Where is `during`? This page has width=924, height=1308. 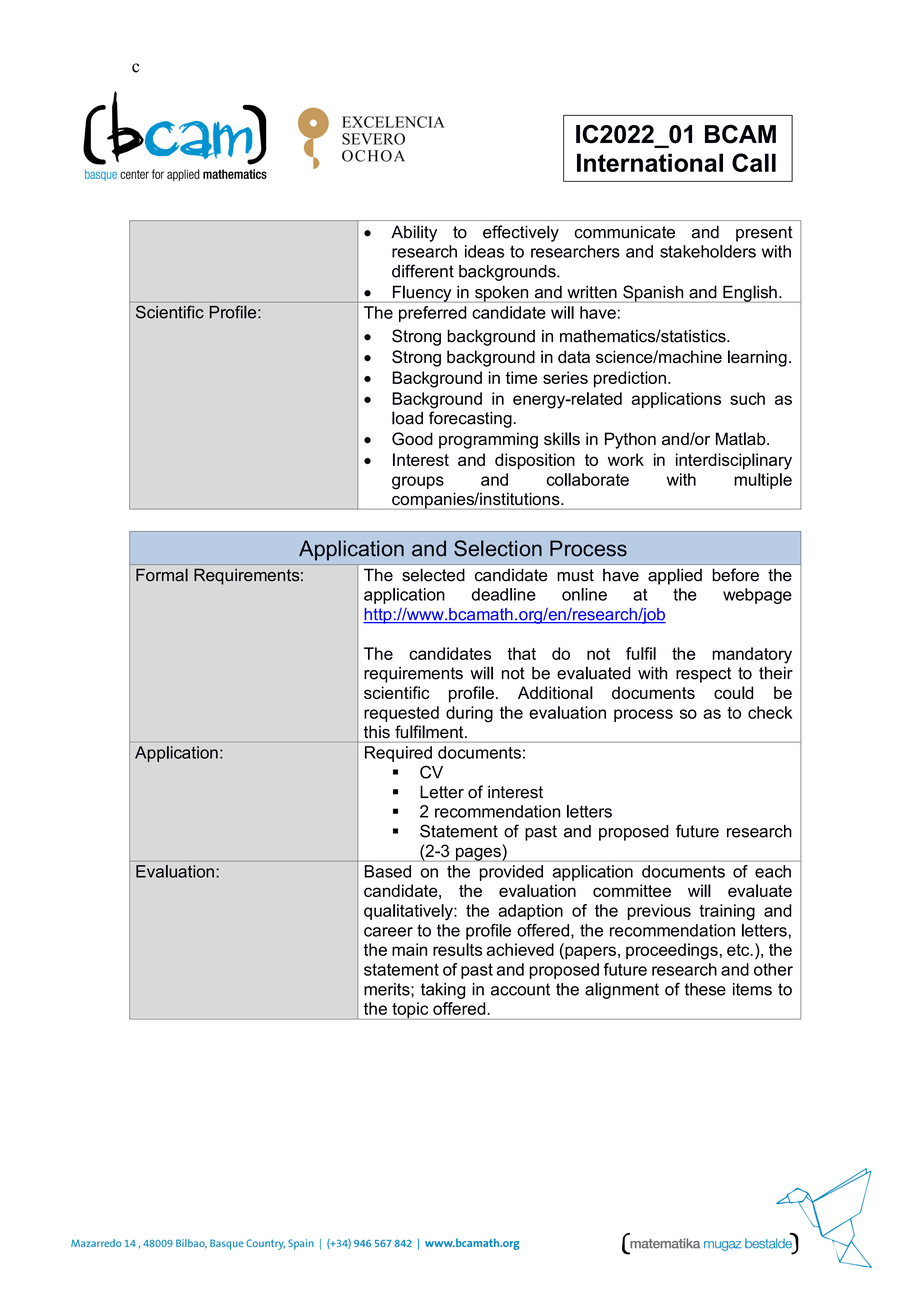 during is located at coordinates (469, 714).
